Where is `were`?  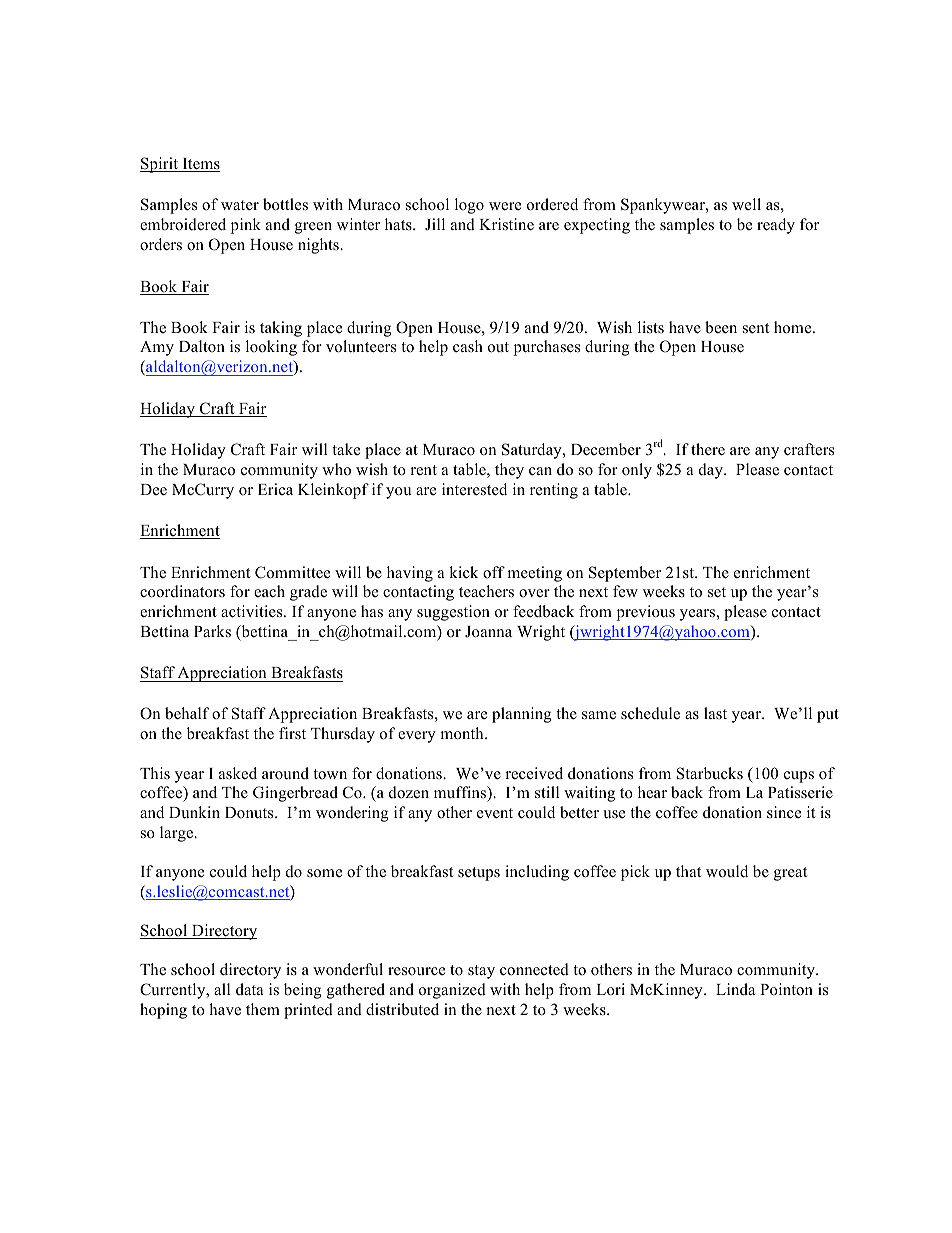 were is located at coordinates (505, 206).
